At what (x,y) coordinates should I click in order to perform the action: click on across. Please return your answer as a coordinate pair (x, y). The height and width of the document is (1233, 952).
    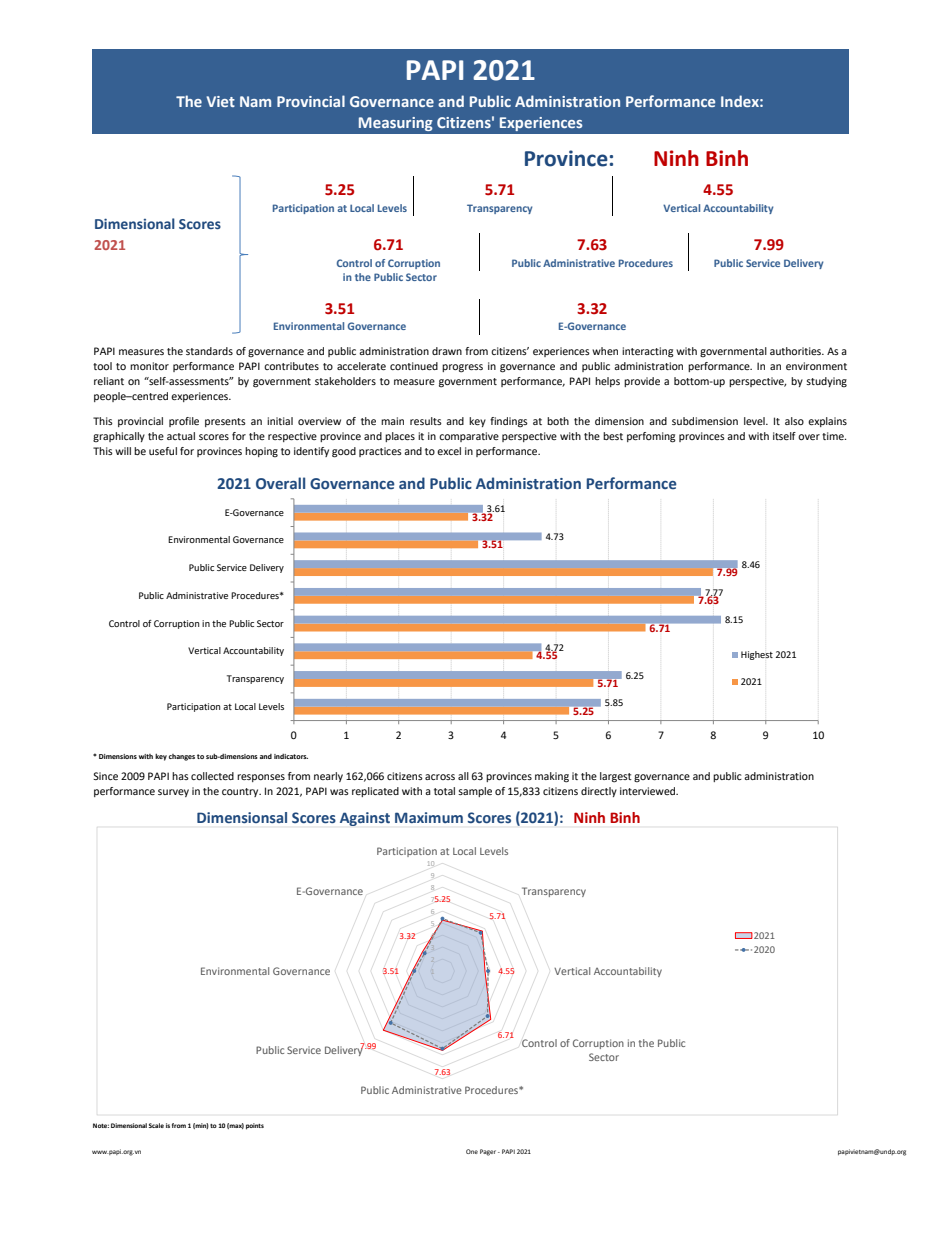
    Looking at the image, I should click on (440, 777).
